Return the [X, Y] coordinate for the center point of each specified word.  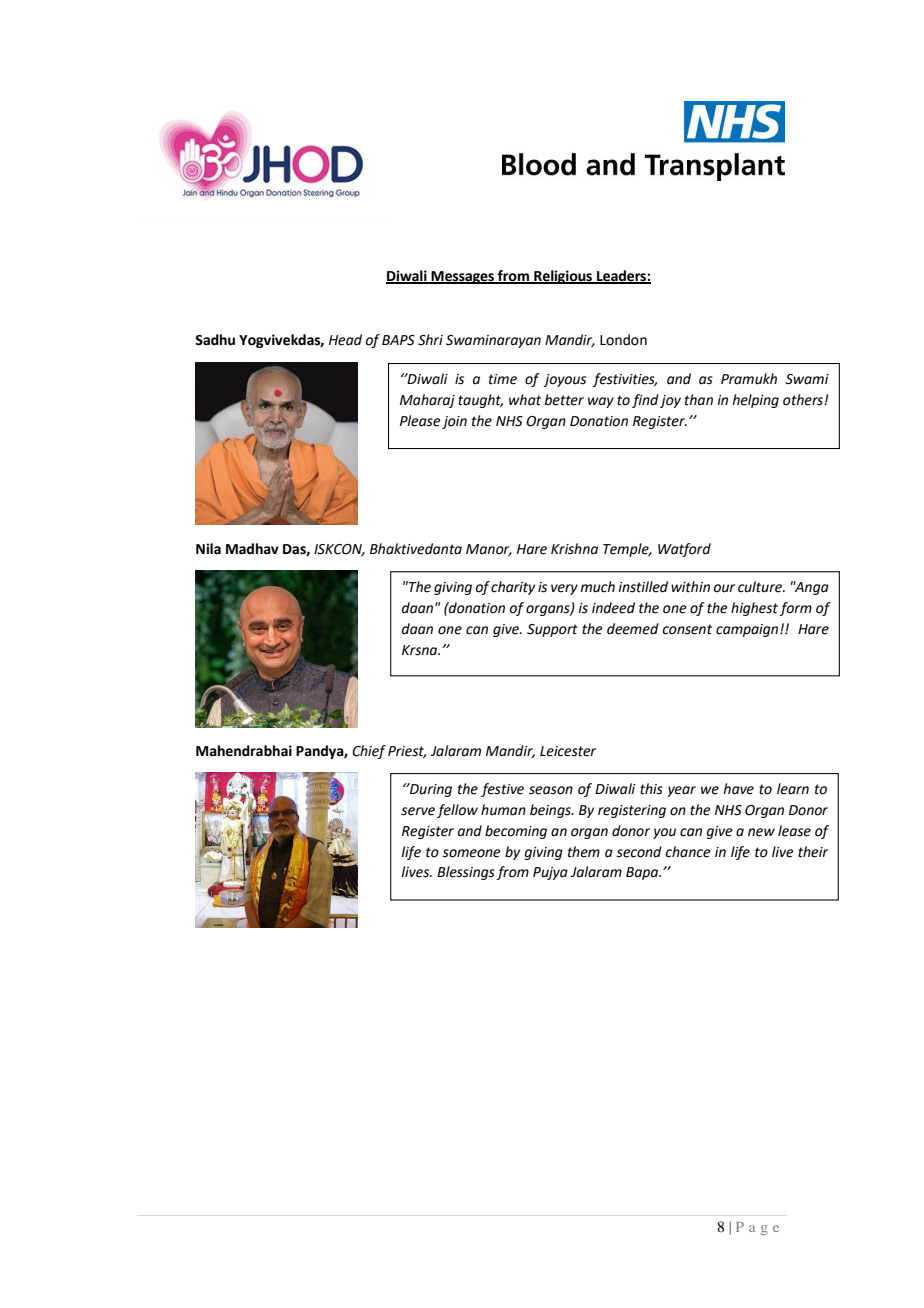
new [761, 832]
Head [345, 340]
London [623, 340]
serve [418, 811]
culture [761, 587]
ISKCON [339, 550]
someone [471, 853]
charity [513, 588]
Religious [563, 277]
